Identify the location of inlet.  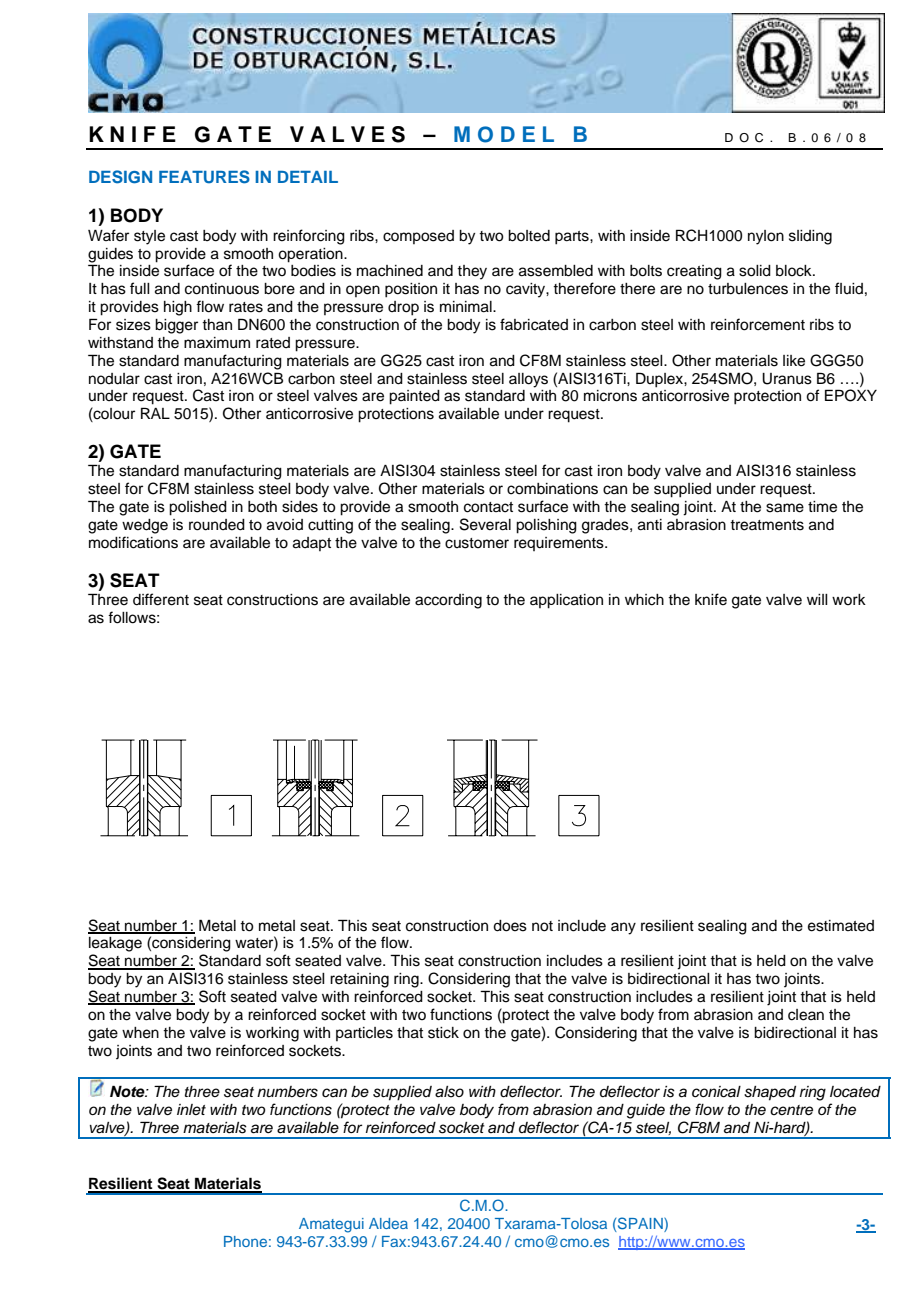
(191, 1109).
